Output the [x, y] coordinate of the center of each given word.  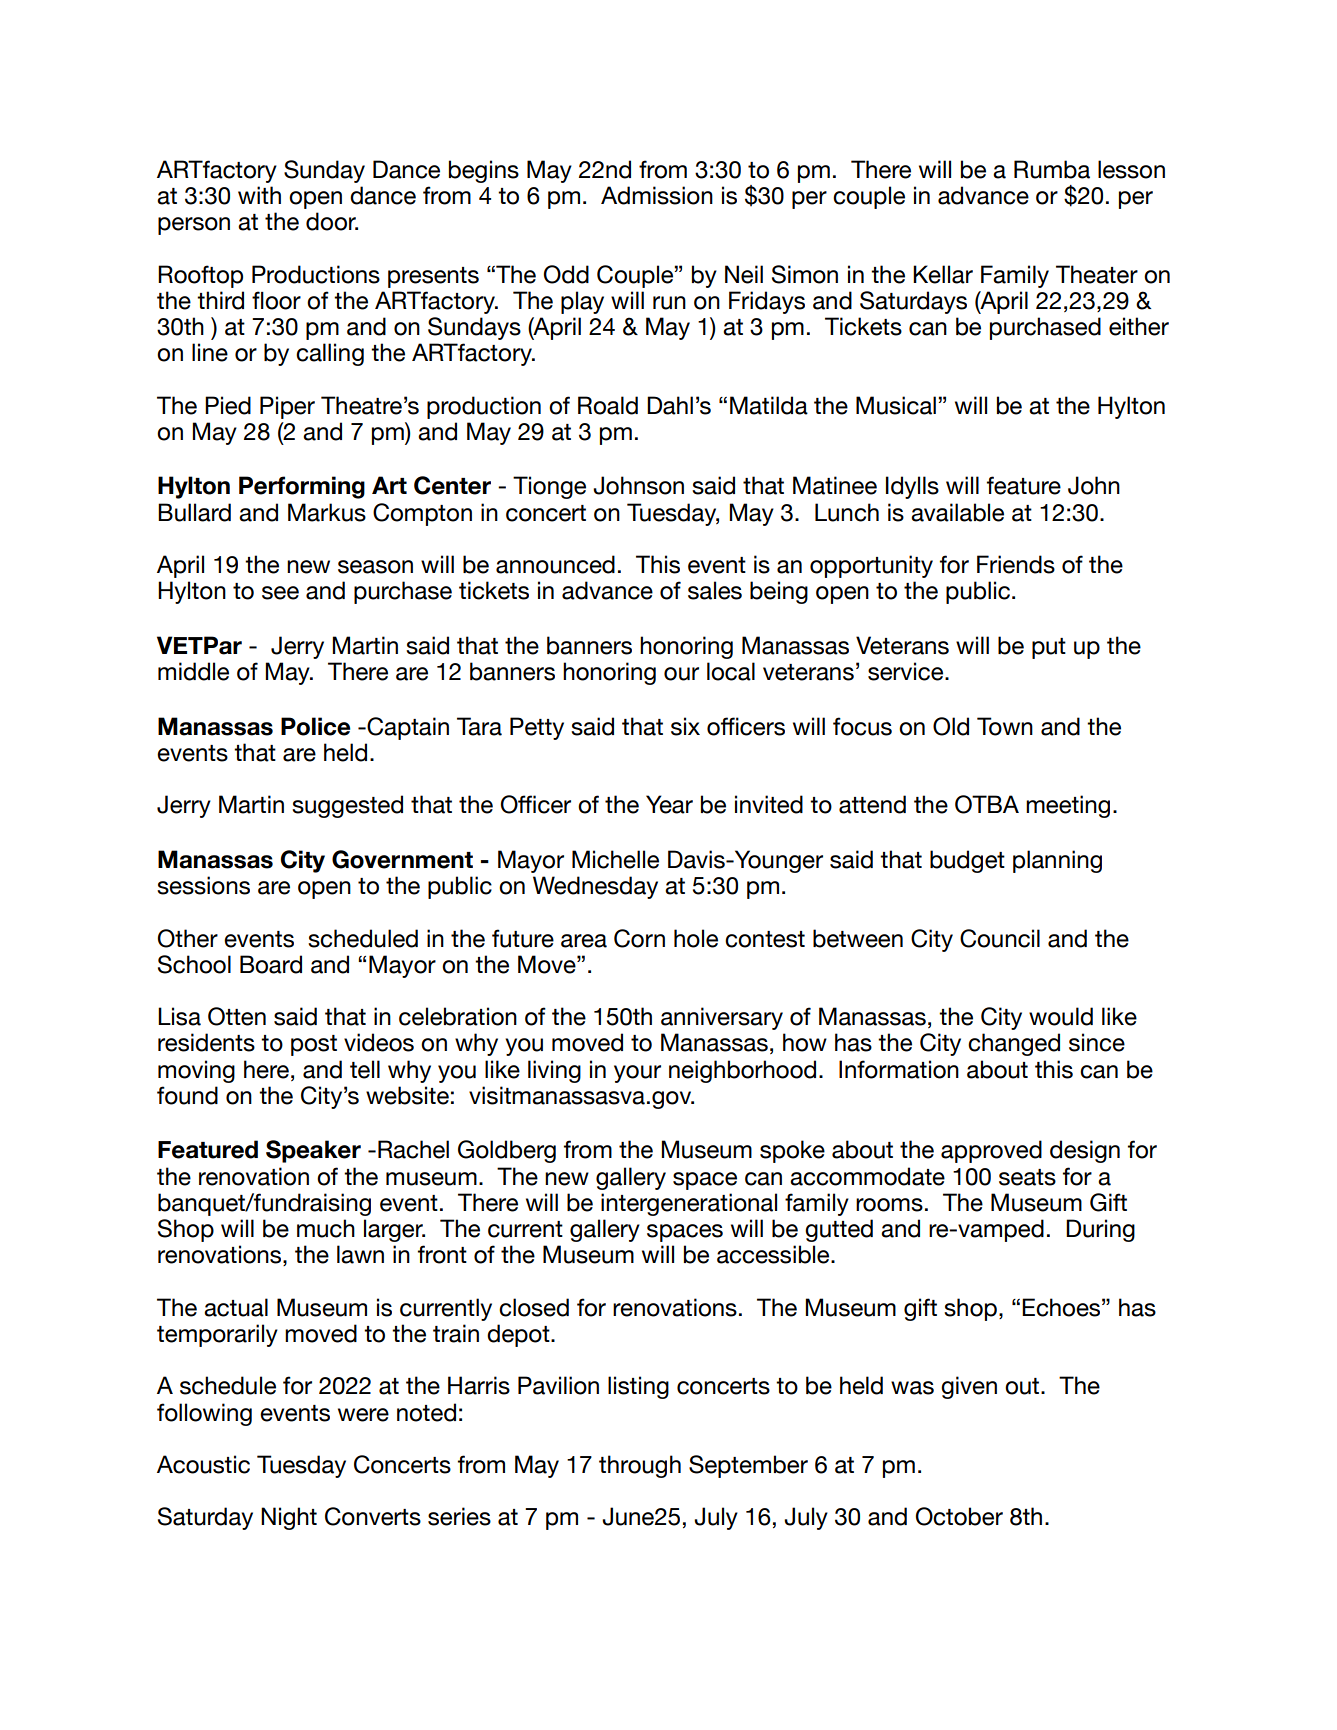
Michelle [615, 859]
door [332, 221]
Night [289, 1518]
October [959, 1516]
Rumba [1052, 169]
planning [1057, 861]
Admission [657, 195]
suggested [347, 806]
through [640, 1466]
